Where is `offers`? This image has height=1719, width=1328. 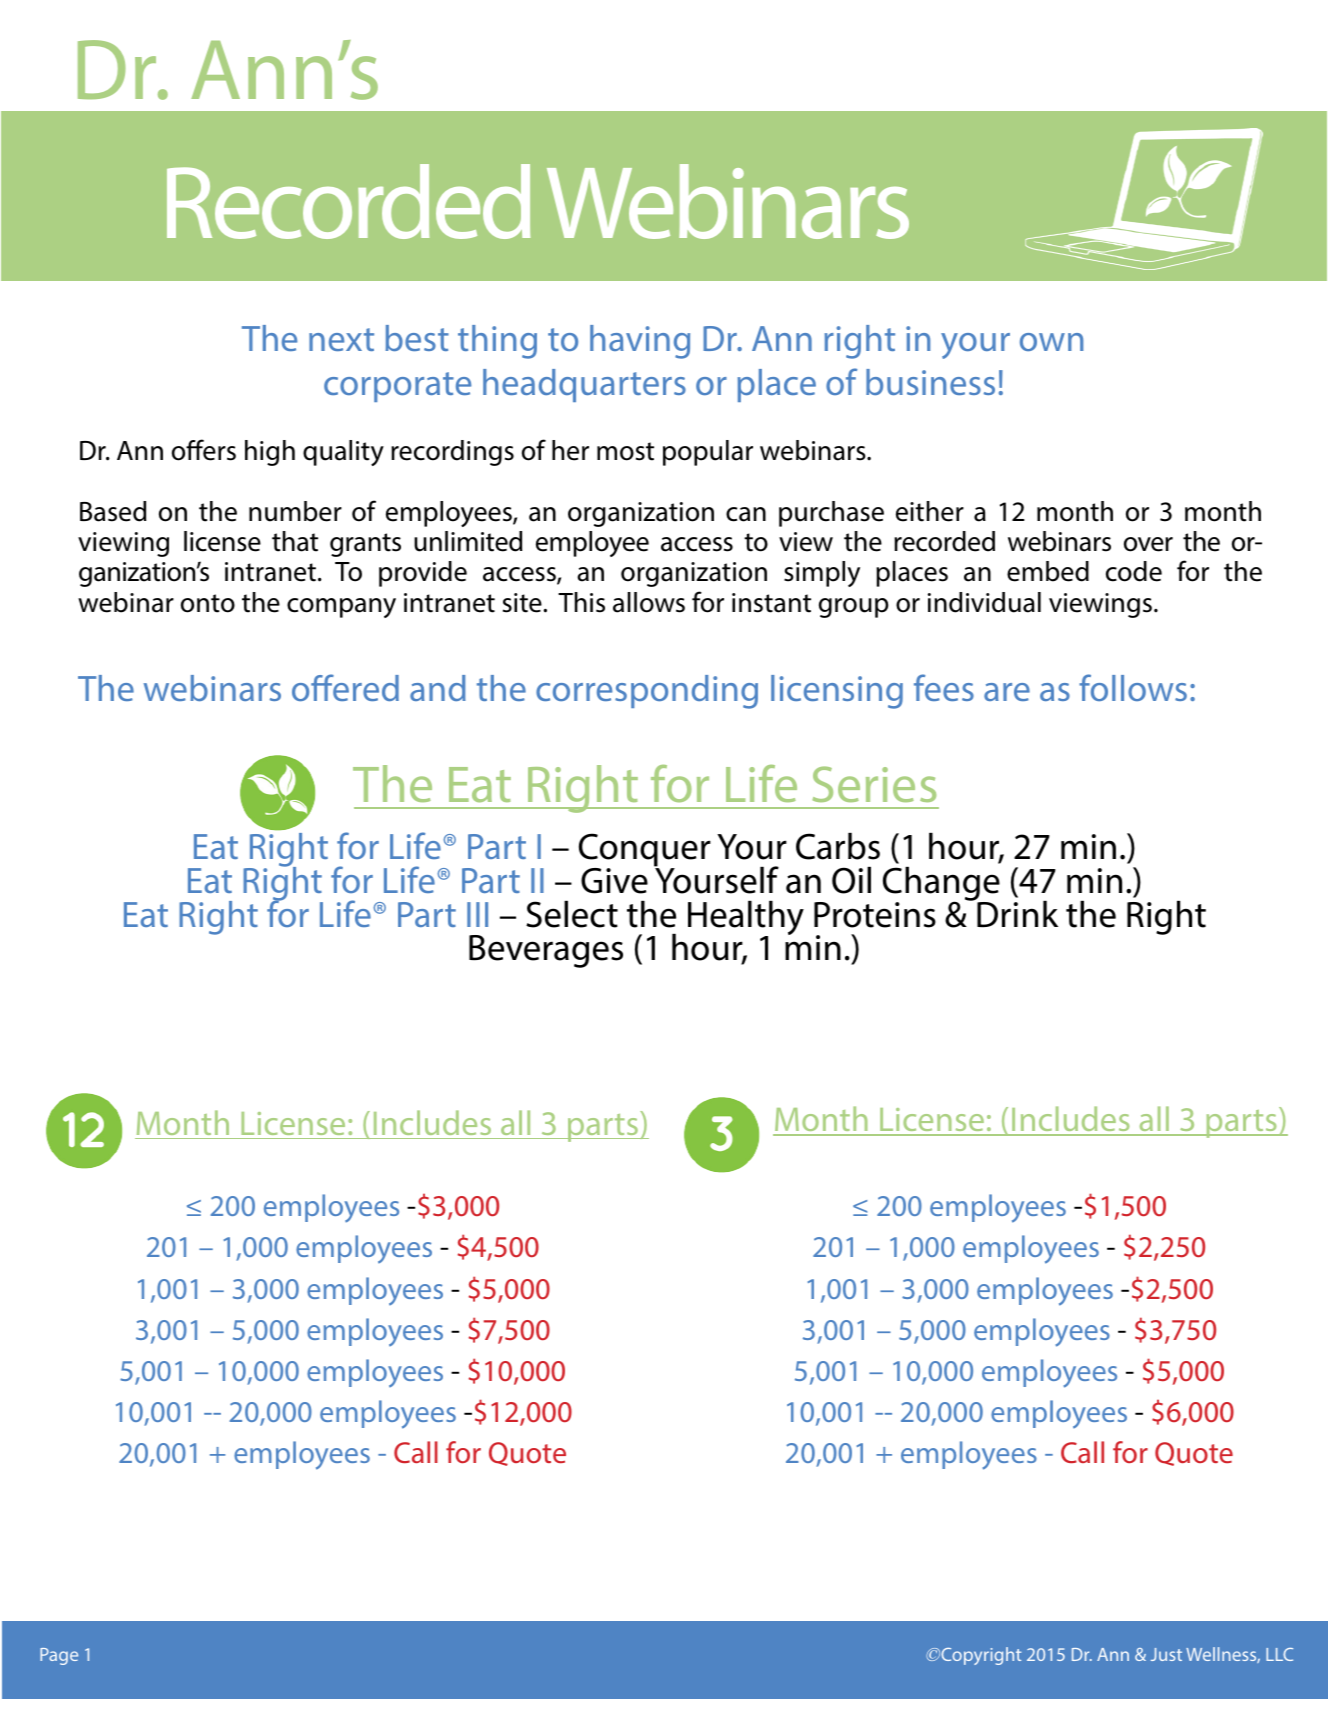
offers is located at coordinates (204, 450).
